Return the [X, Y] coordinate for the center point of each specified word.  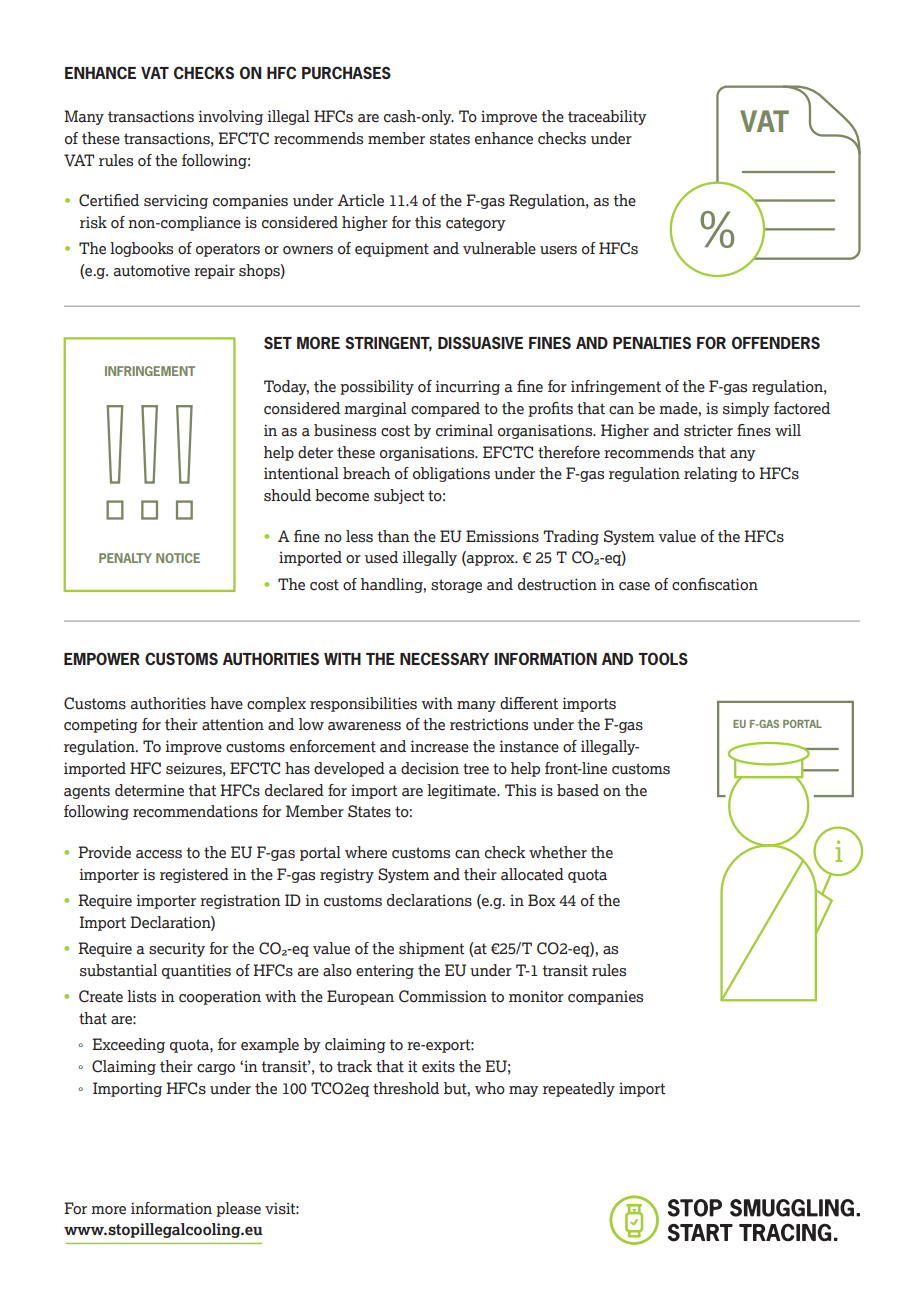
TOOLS [663, 658]
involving [230, 117]
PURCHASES [346, 72]
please [238, 1209]
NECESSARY [444, 658]
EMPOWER [102, 658]
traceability [607, 117]
